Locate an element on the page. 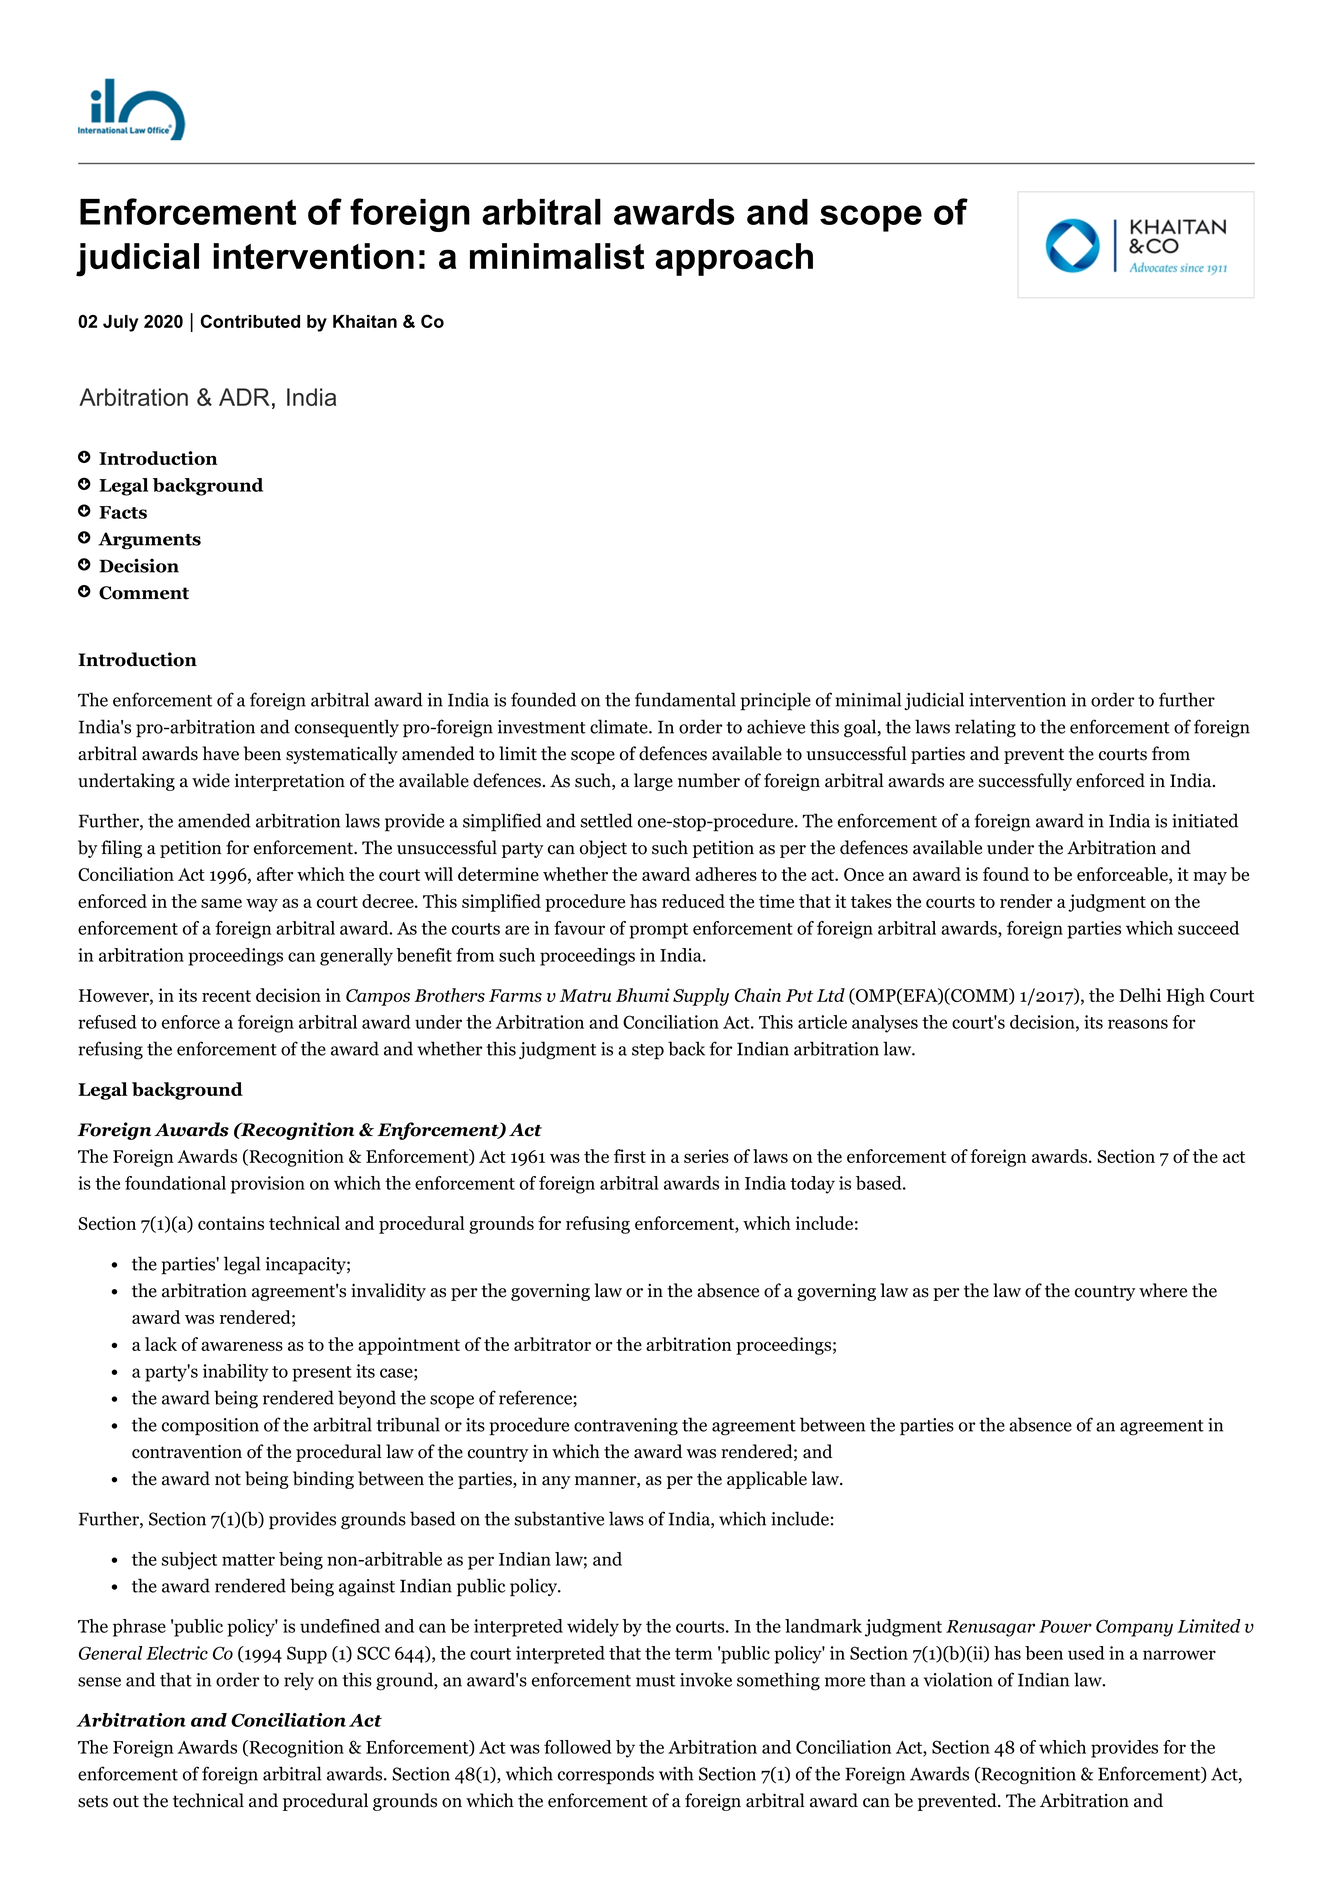 The image size is (1332, 1885). out is located at coordinates (126, 1801).
